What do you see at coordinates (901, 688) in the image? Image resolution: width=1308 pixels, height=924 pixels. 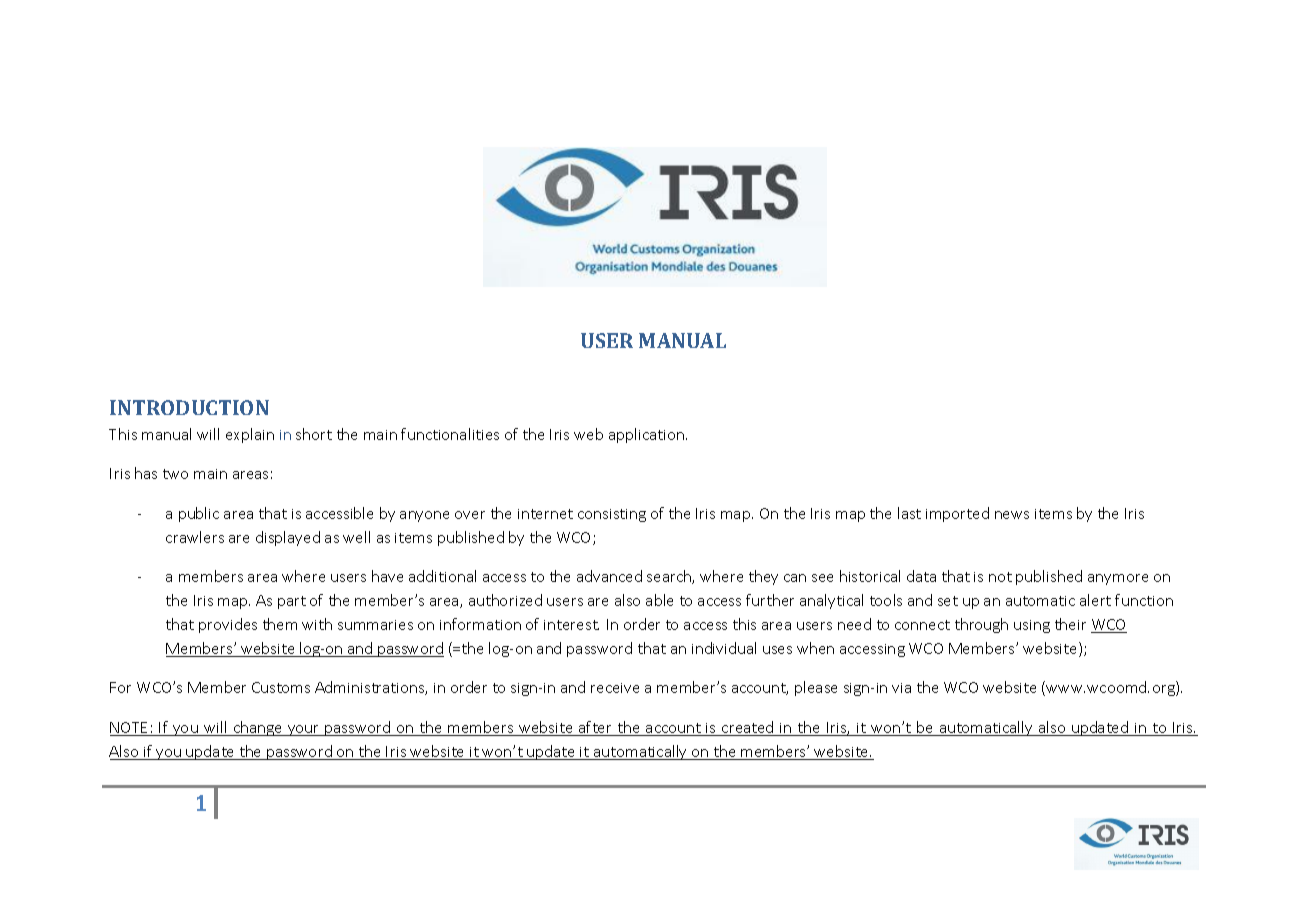 I see `via` at bounding box center [901, 688].
